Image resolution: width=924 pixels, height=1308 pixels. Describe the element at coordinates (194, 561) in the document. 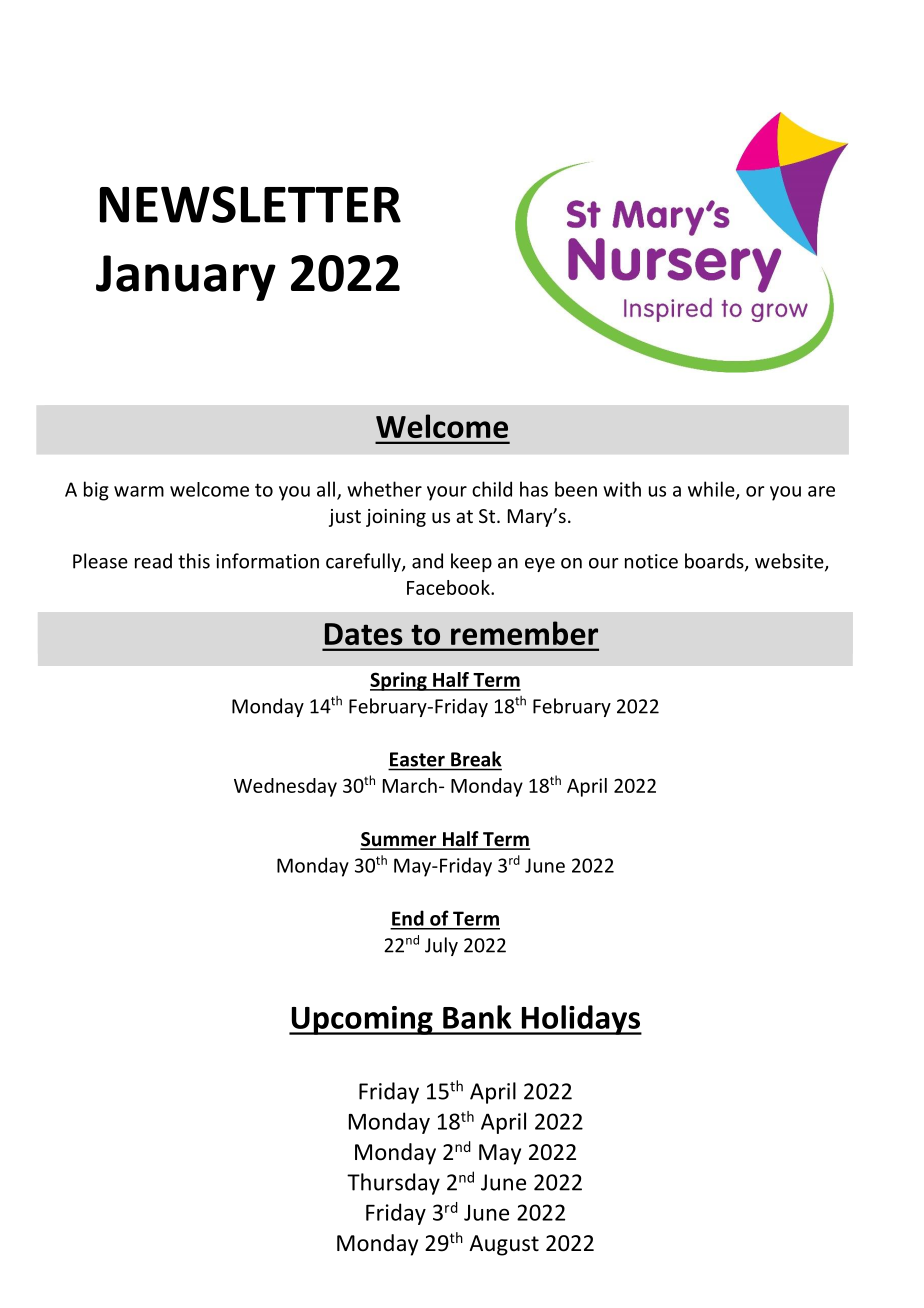

I see `this` at that location.
